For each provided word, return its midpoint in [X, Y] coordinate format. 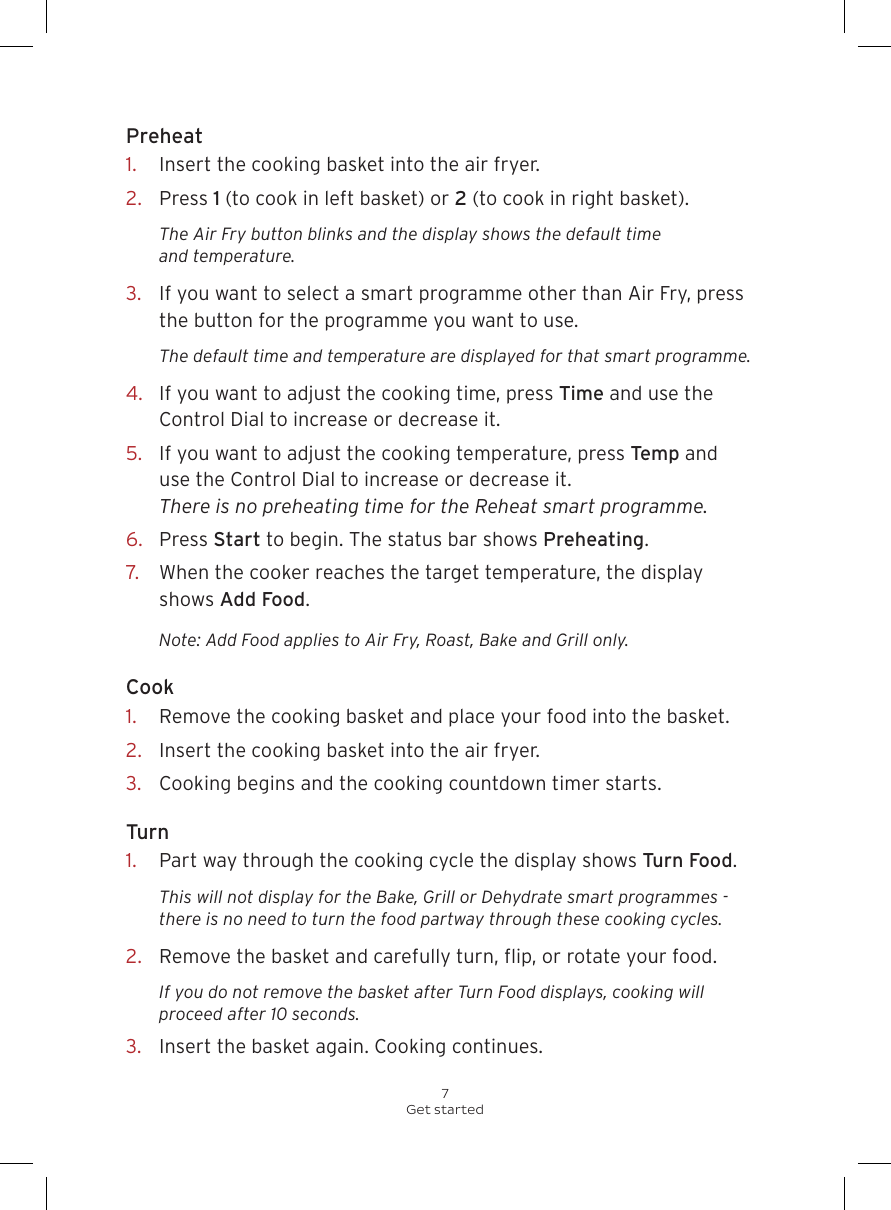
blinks [330, 233]
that [583, 355]
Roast [449, 640]
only [610, 641]
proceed [191, 1015]
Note [178, 639]
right [593, 199]
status [414, 538]
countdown [497, 783]
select [313, 292]
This [176, 896]
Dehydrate [522, 898]
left [339, 197]
